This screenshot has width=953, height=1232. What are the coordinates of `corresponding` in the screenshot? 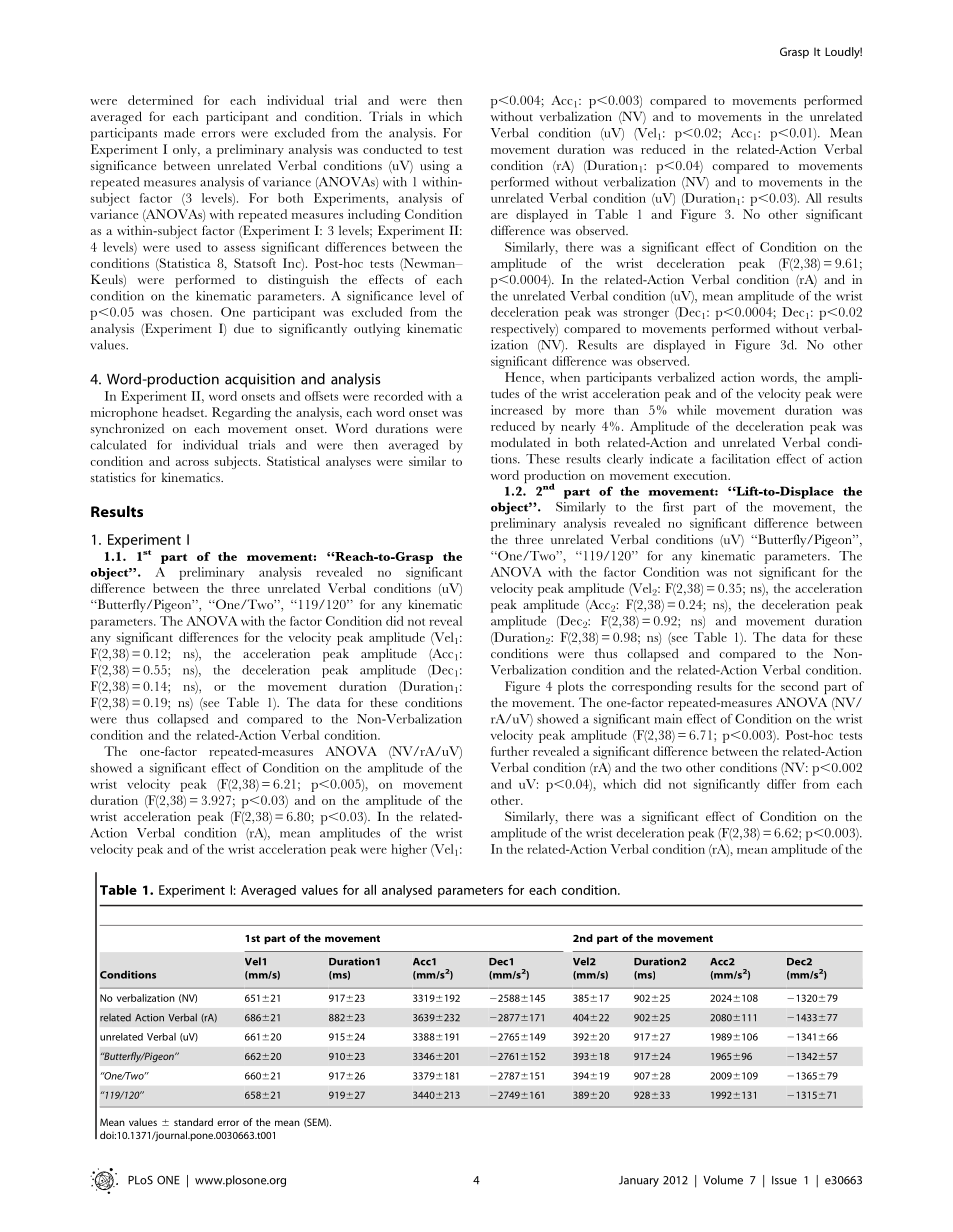 It's located at (652, 687).
